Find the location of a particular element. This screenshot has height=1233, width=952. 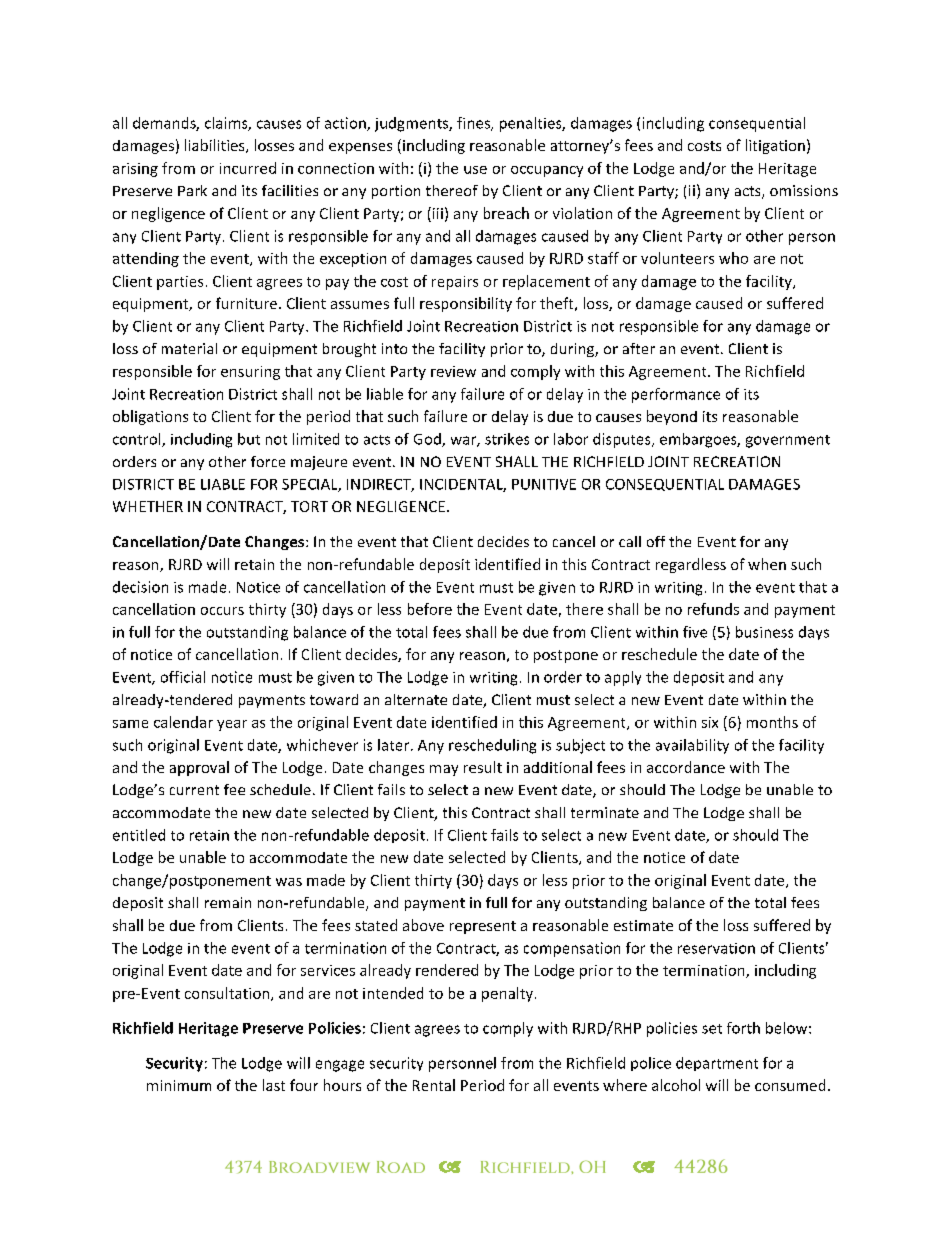

department is located at coordinates (717, 1064).
